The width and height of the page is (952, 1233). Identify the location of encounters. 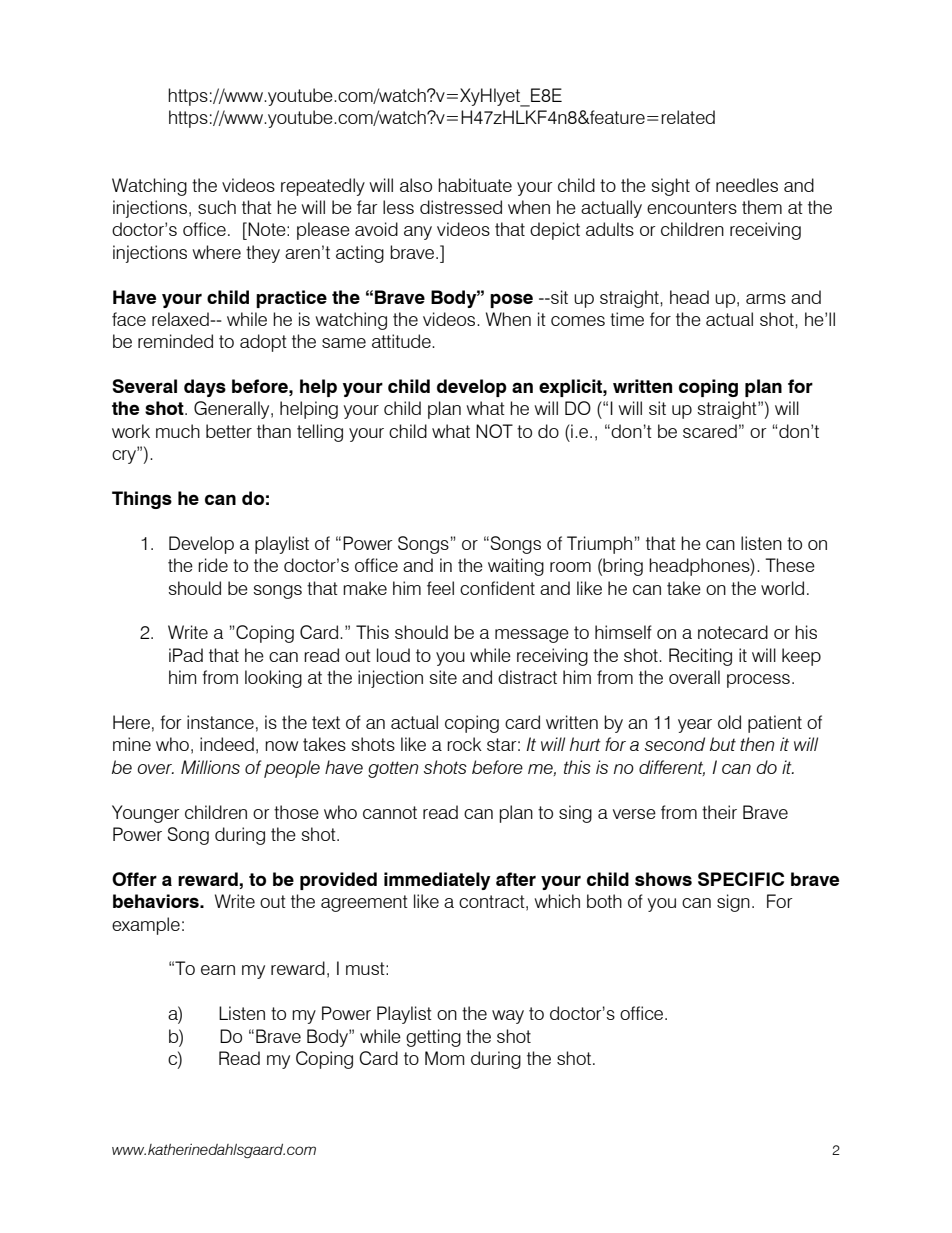
(692, 207).
